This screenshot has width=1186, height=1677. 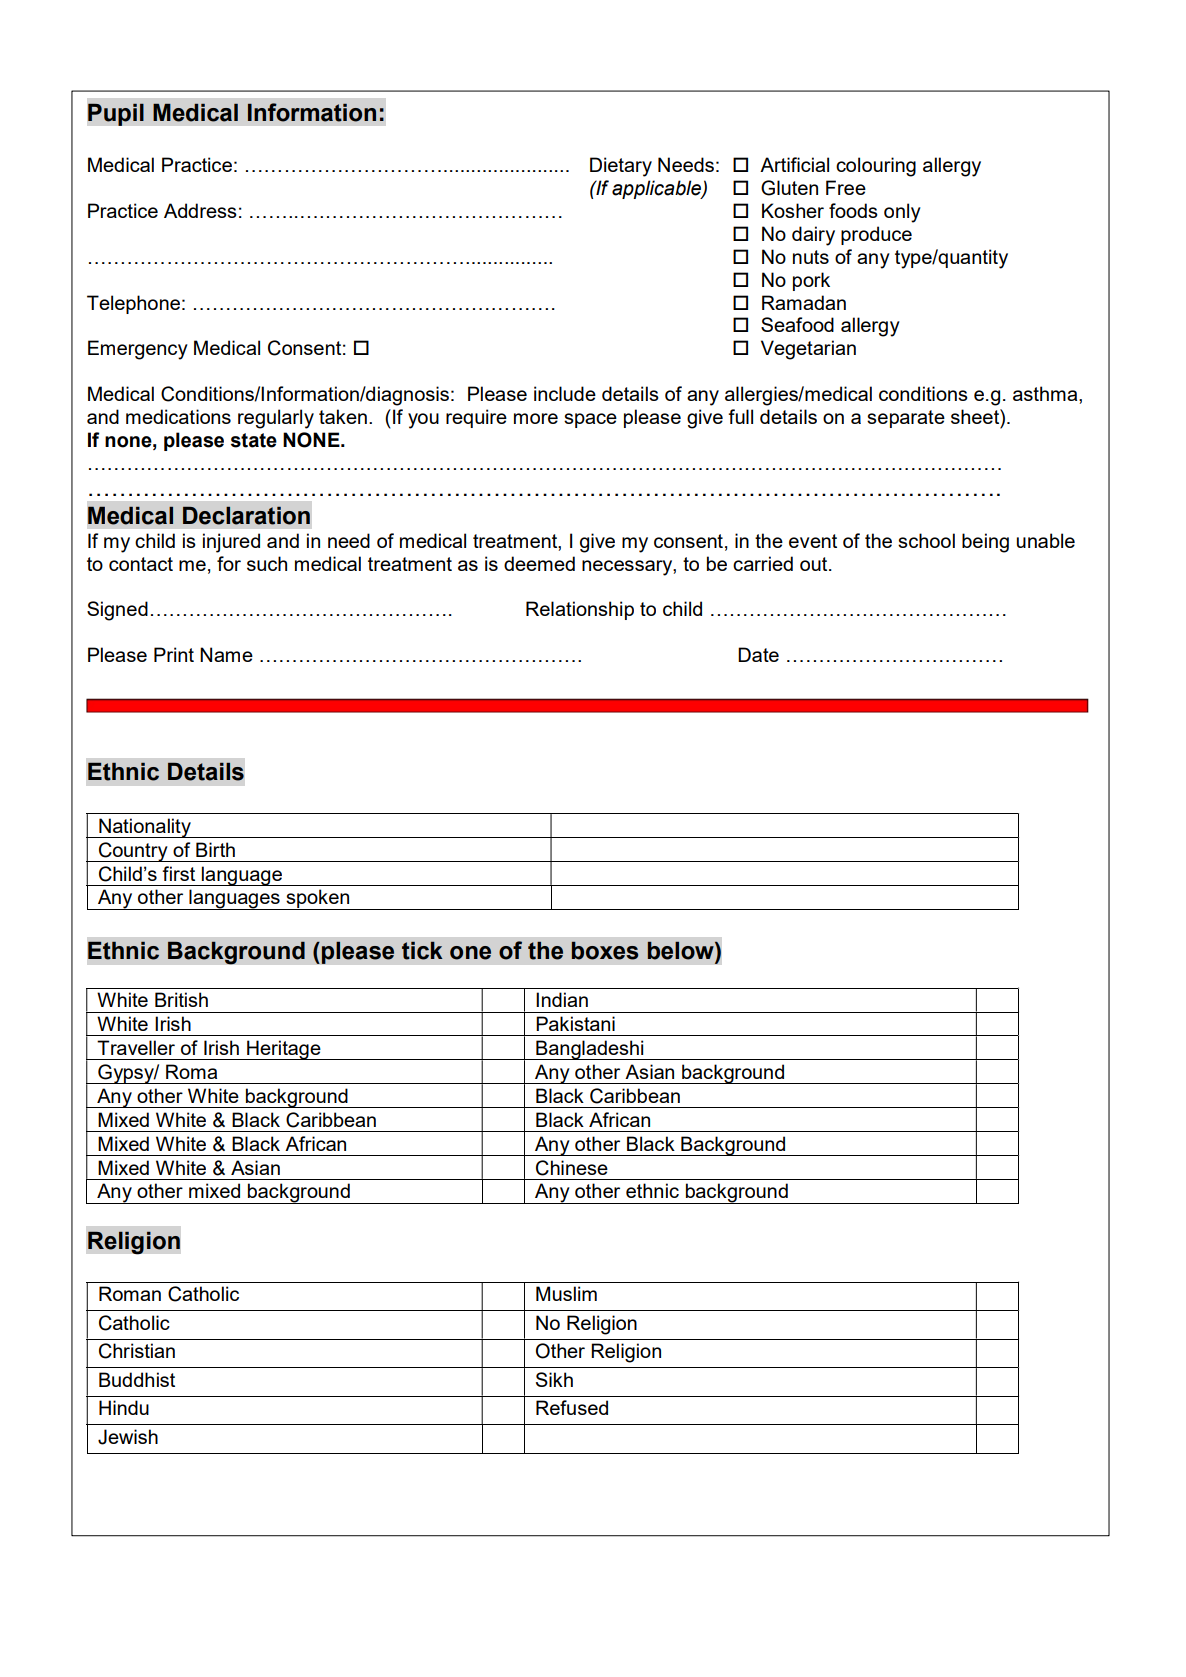 What do you see at coordinates (215, 849) in the screenshot?
I see `Birth` at bounding box center [215, 849].
